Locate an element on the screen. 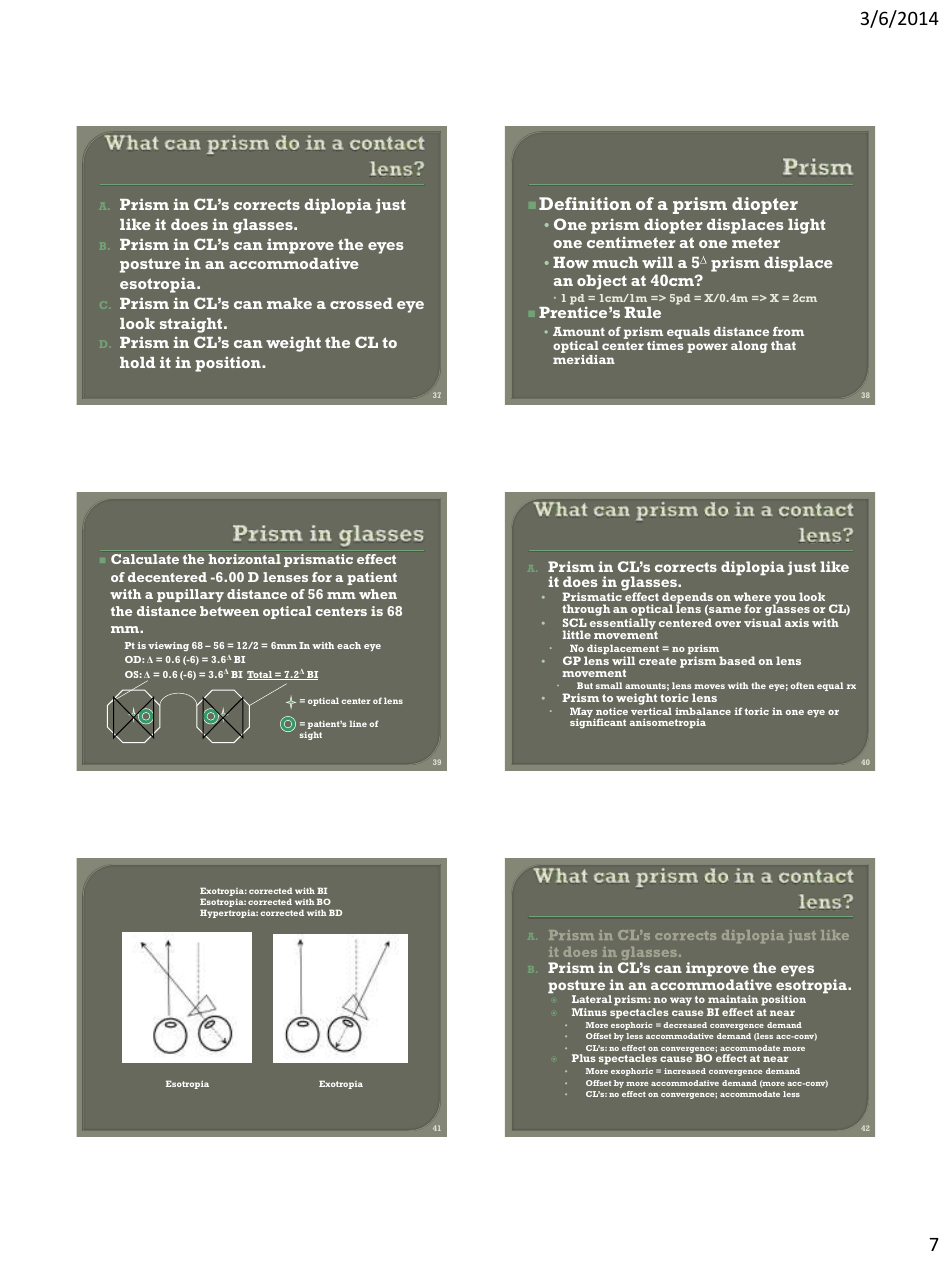 The height and width of the screenshot is (1263, 952). imbalance is located at coordinates (703, 711).
